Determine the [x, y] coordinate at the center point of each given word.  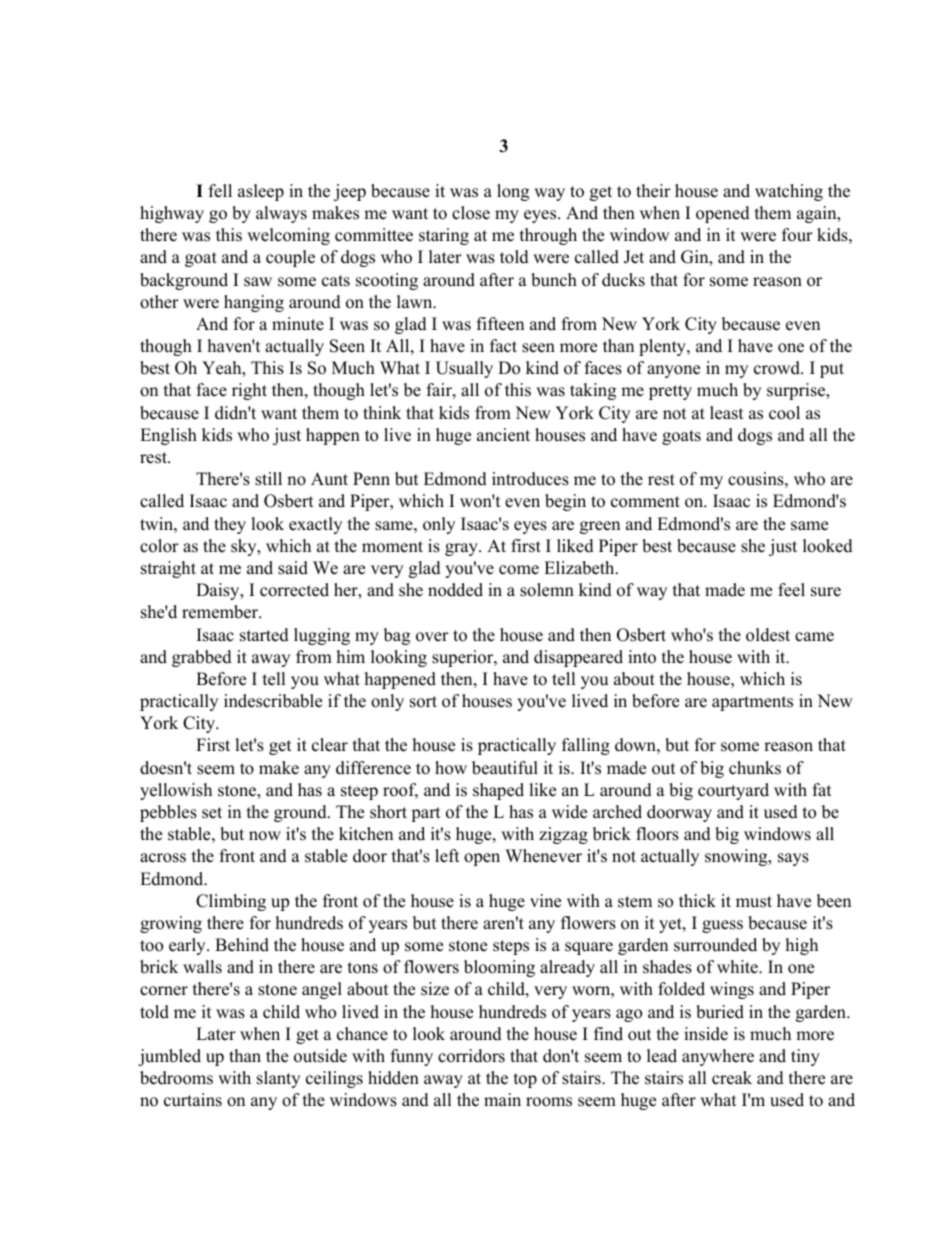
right [249, 391]
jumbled [169, 1057]
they [230, 525]
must [754, 902]
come [519, 570]
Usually [464, 369]
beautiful [505, 768]
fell [220, 191]
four [797, 235]
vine [545, 901]
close [471, 213]
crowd [778, 368]
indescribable [273, 701]
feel [791, 590]
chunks [755, 768]
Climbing [231, 902]
